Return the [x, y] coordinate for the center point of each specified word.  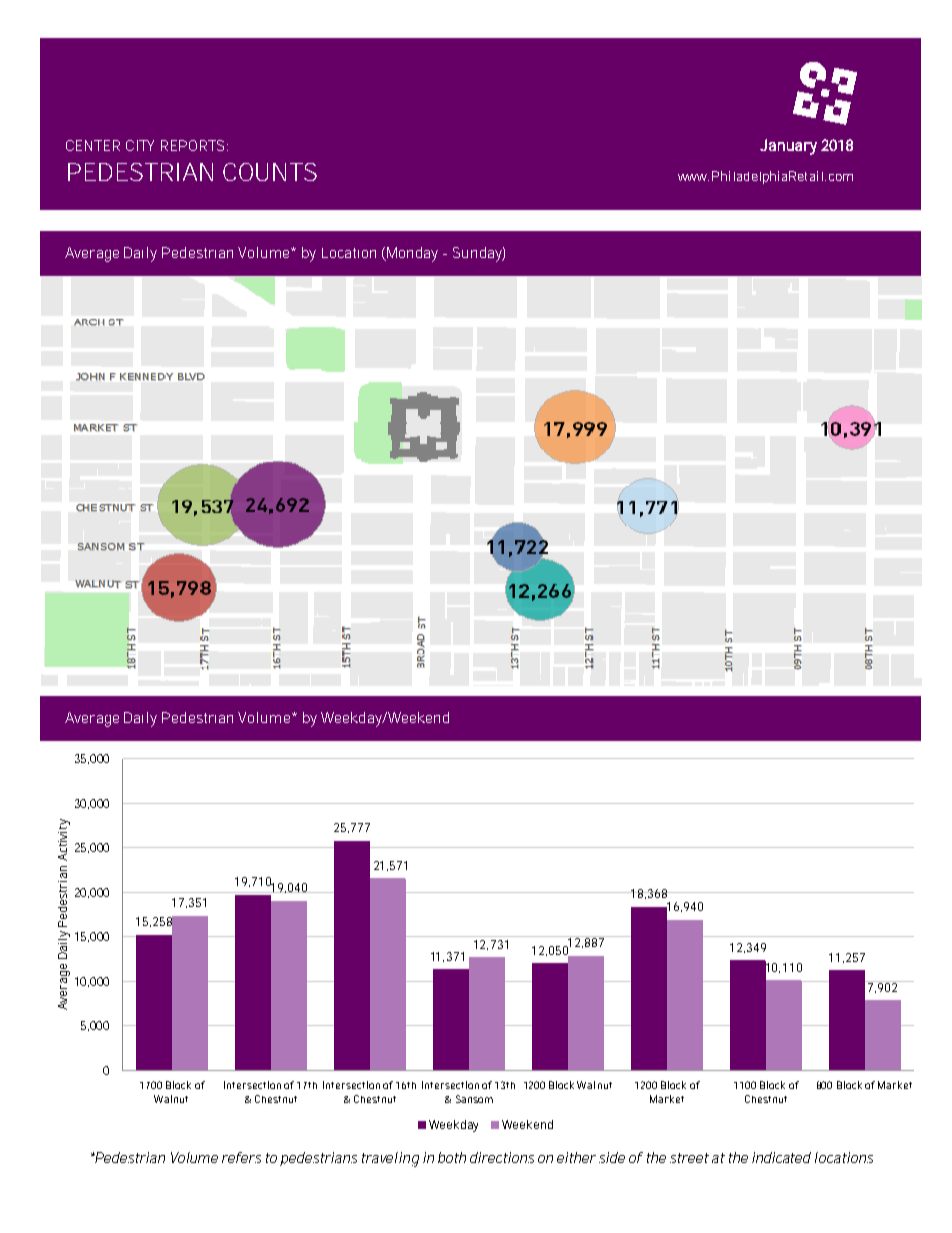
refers [241, 1157]
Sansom [474, 1099]
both [452, 1157]
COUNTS [270, 172]
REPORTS [192, 145]
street [689, 1158]
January [788, 147]
